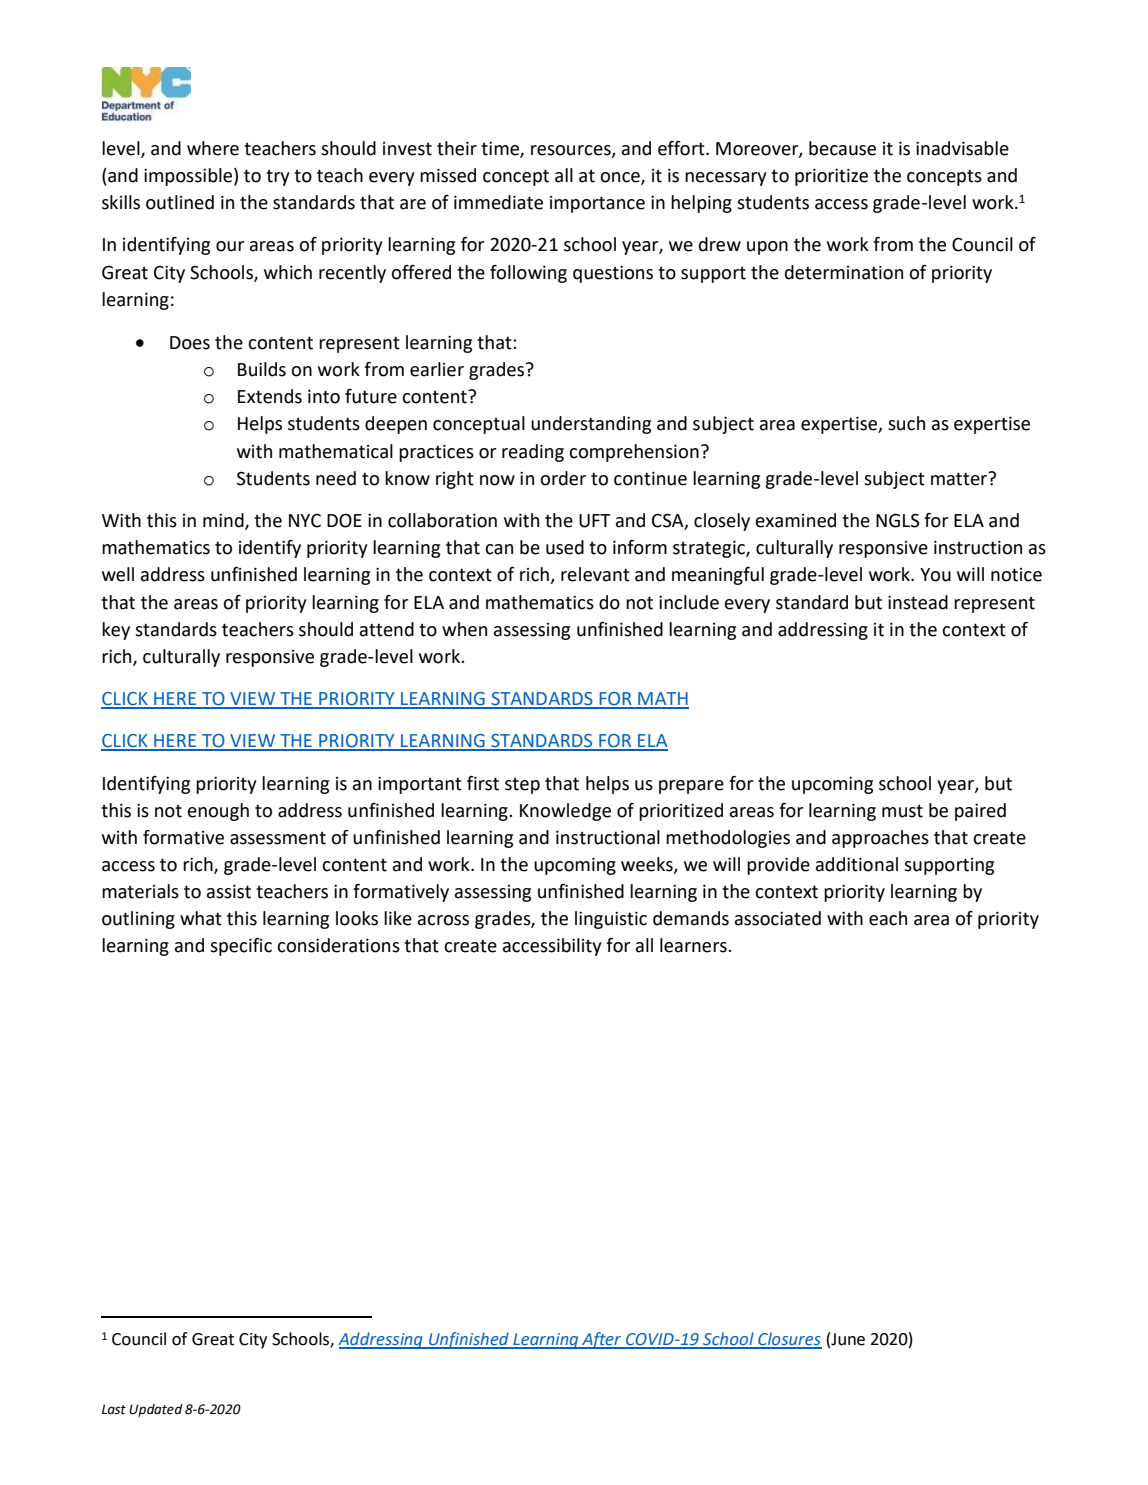 Image resolution: width=1148 pixels, height=1485 pixels. What do you see at coordinates (902, 811) in the page?
I see `must` at bounding box center [902, 811].
